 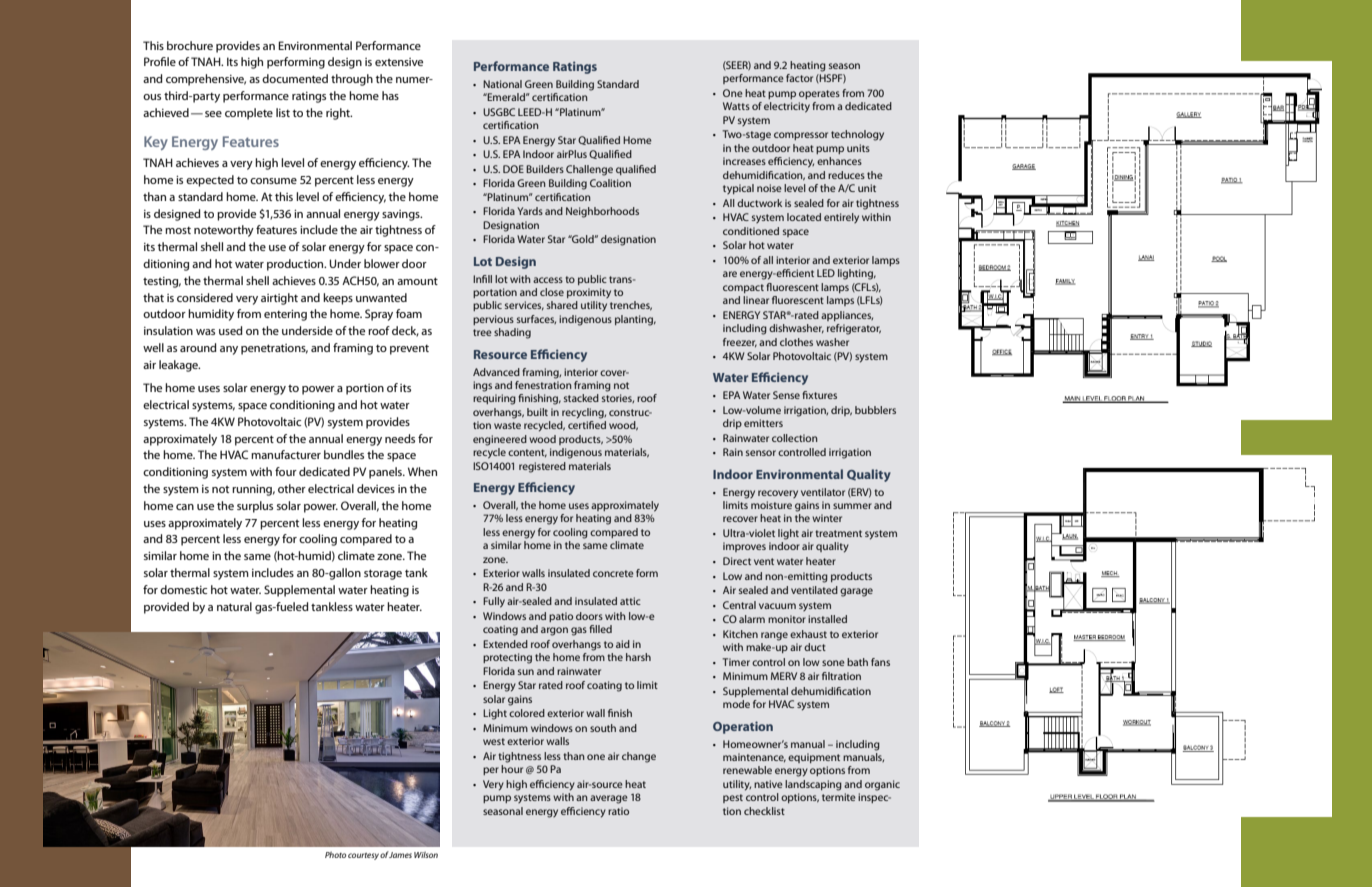 What do you see at coordinates (399, 62) in the screenshot?
I see `extensive` at bounding box center [399, 62].
